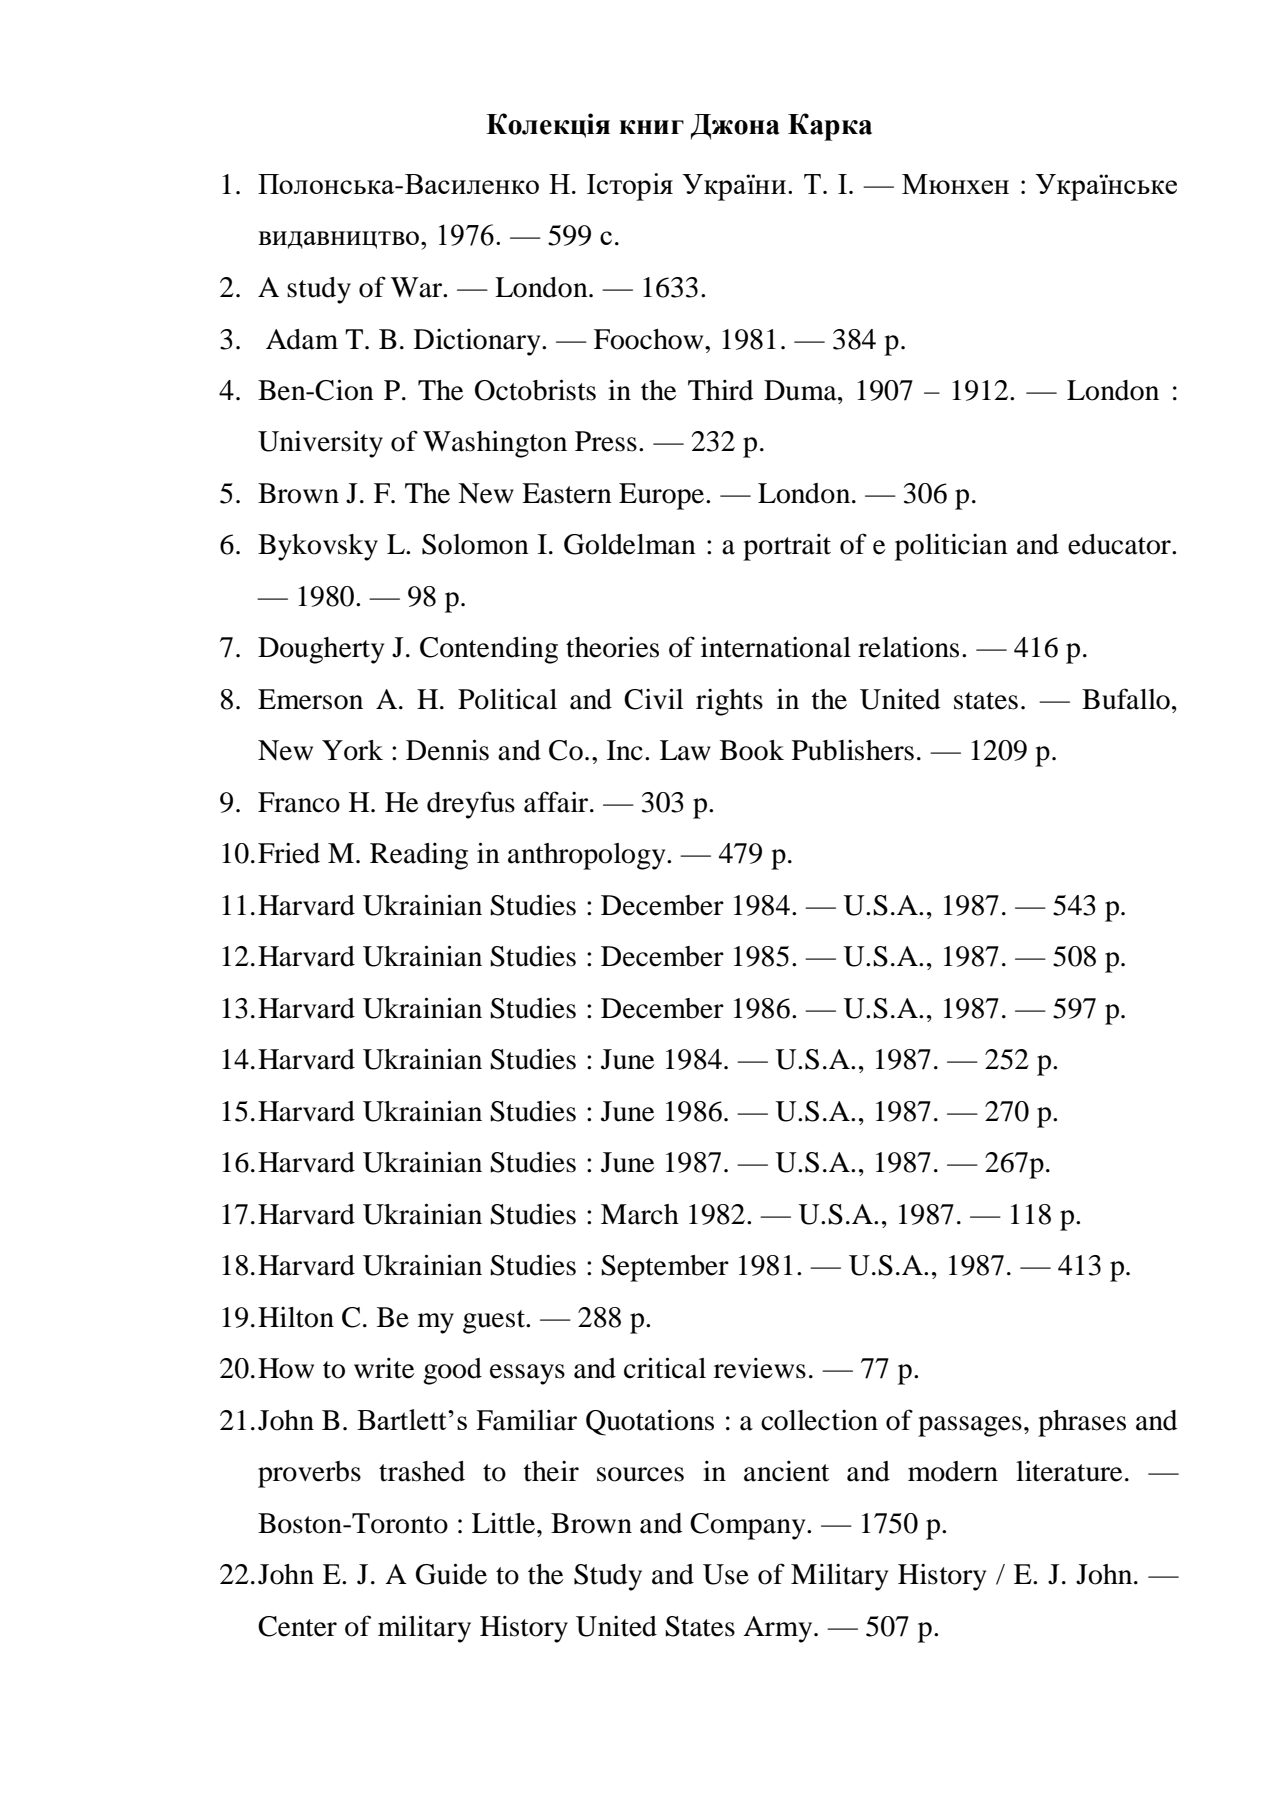 Image resolution: width=1269 pixels, height=1795 pixels. I want to click on War, so click(418, 287).
